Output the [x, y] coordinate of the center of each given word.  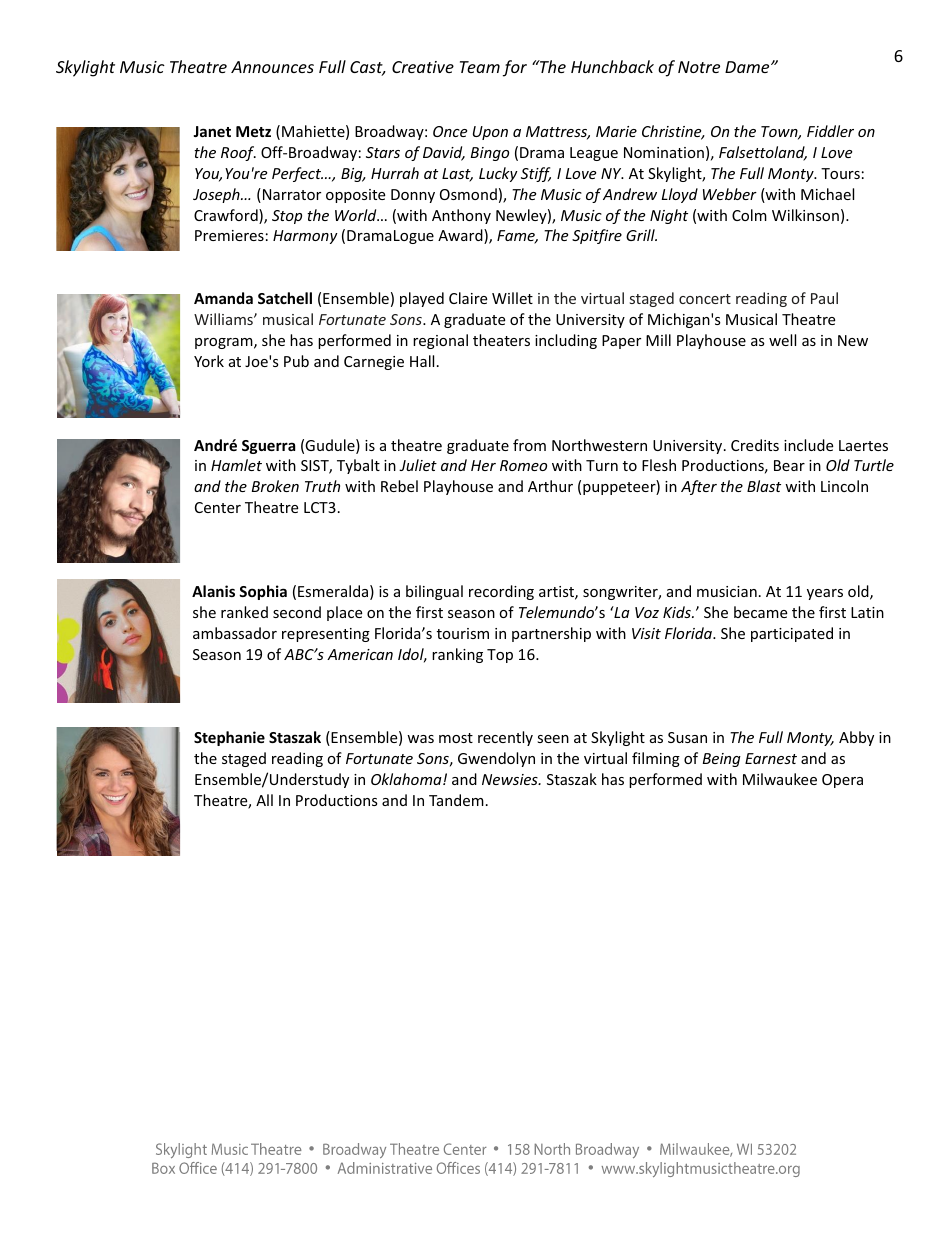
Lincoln [844, 486]
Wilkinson [805, 215]
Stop [287, 217]
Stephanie [229, 738]
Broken [275, 486]
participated [792, 634]
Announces [272, 67]
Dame [748, 67]
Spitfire [597, 236]
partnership [551, 634]
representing [326, 635]
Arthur [550, 486]
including [566, 341]
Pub [296, 361]
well [782, 340]
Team [480, 67]
